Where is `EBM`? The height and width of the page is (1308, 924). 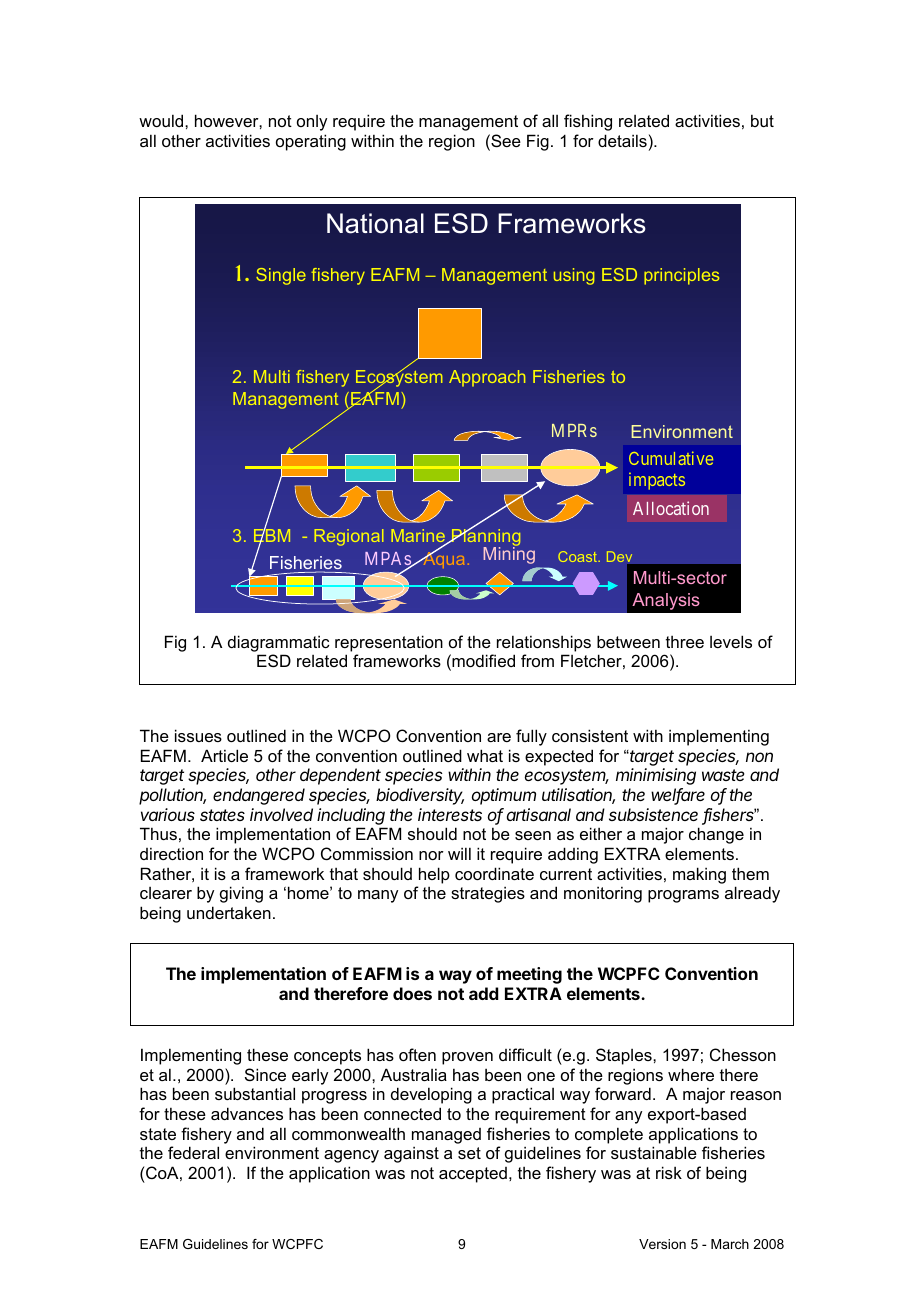
EBM is located at coordinates (272, 536).
